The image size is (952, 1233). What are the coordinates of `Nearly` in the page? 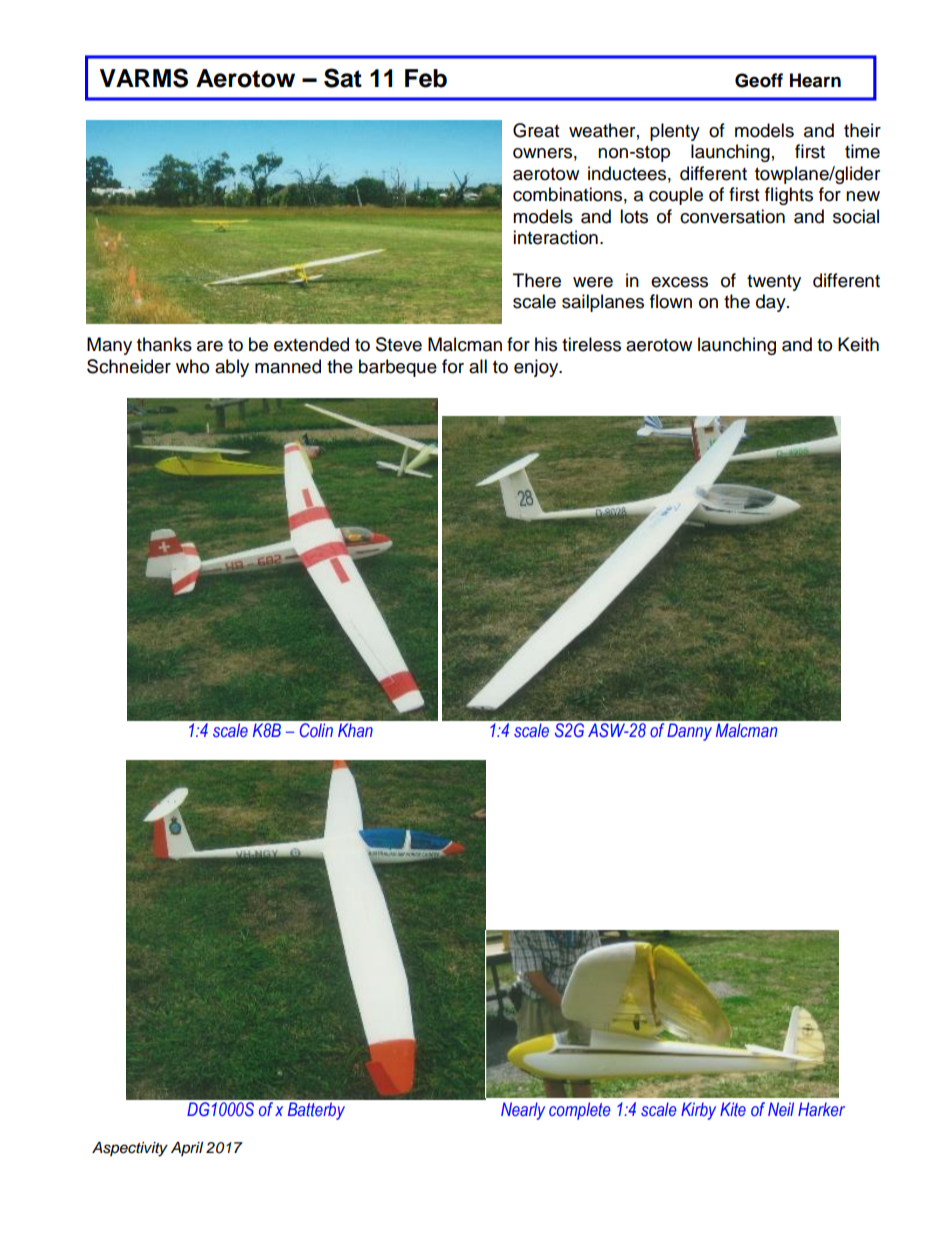 It's located at (523, 1111).
